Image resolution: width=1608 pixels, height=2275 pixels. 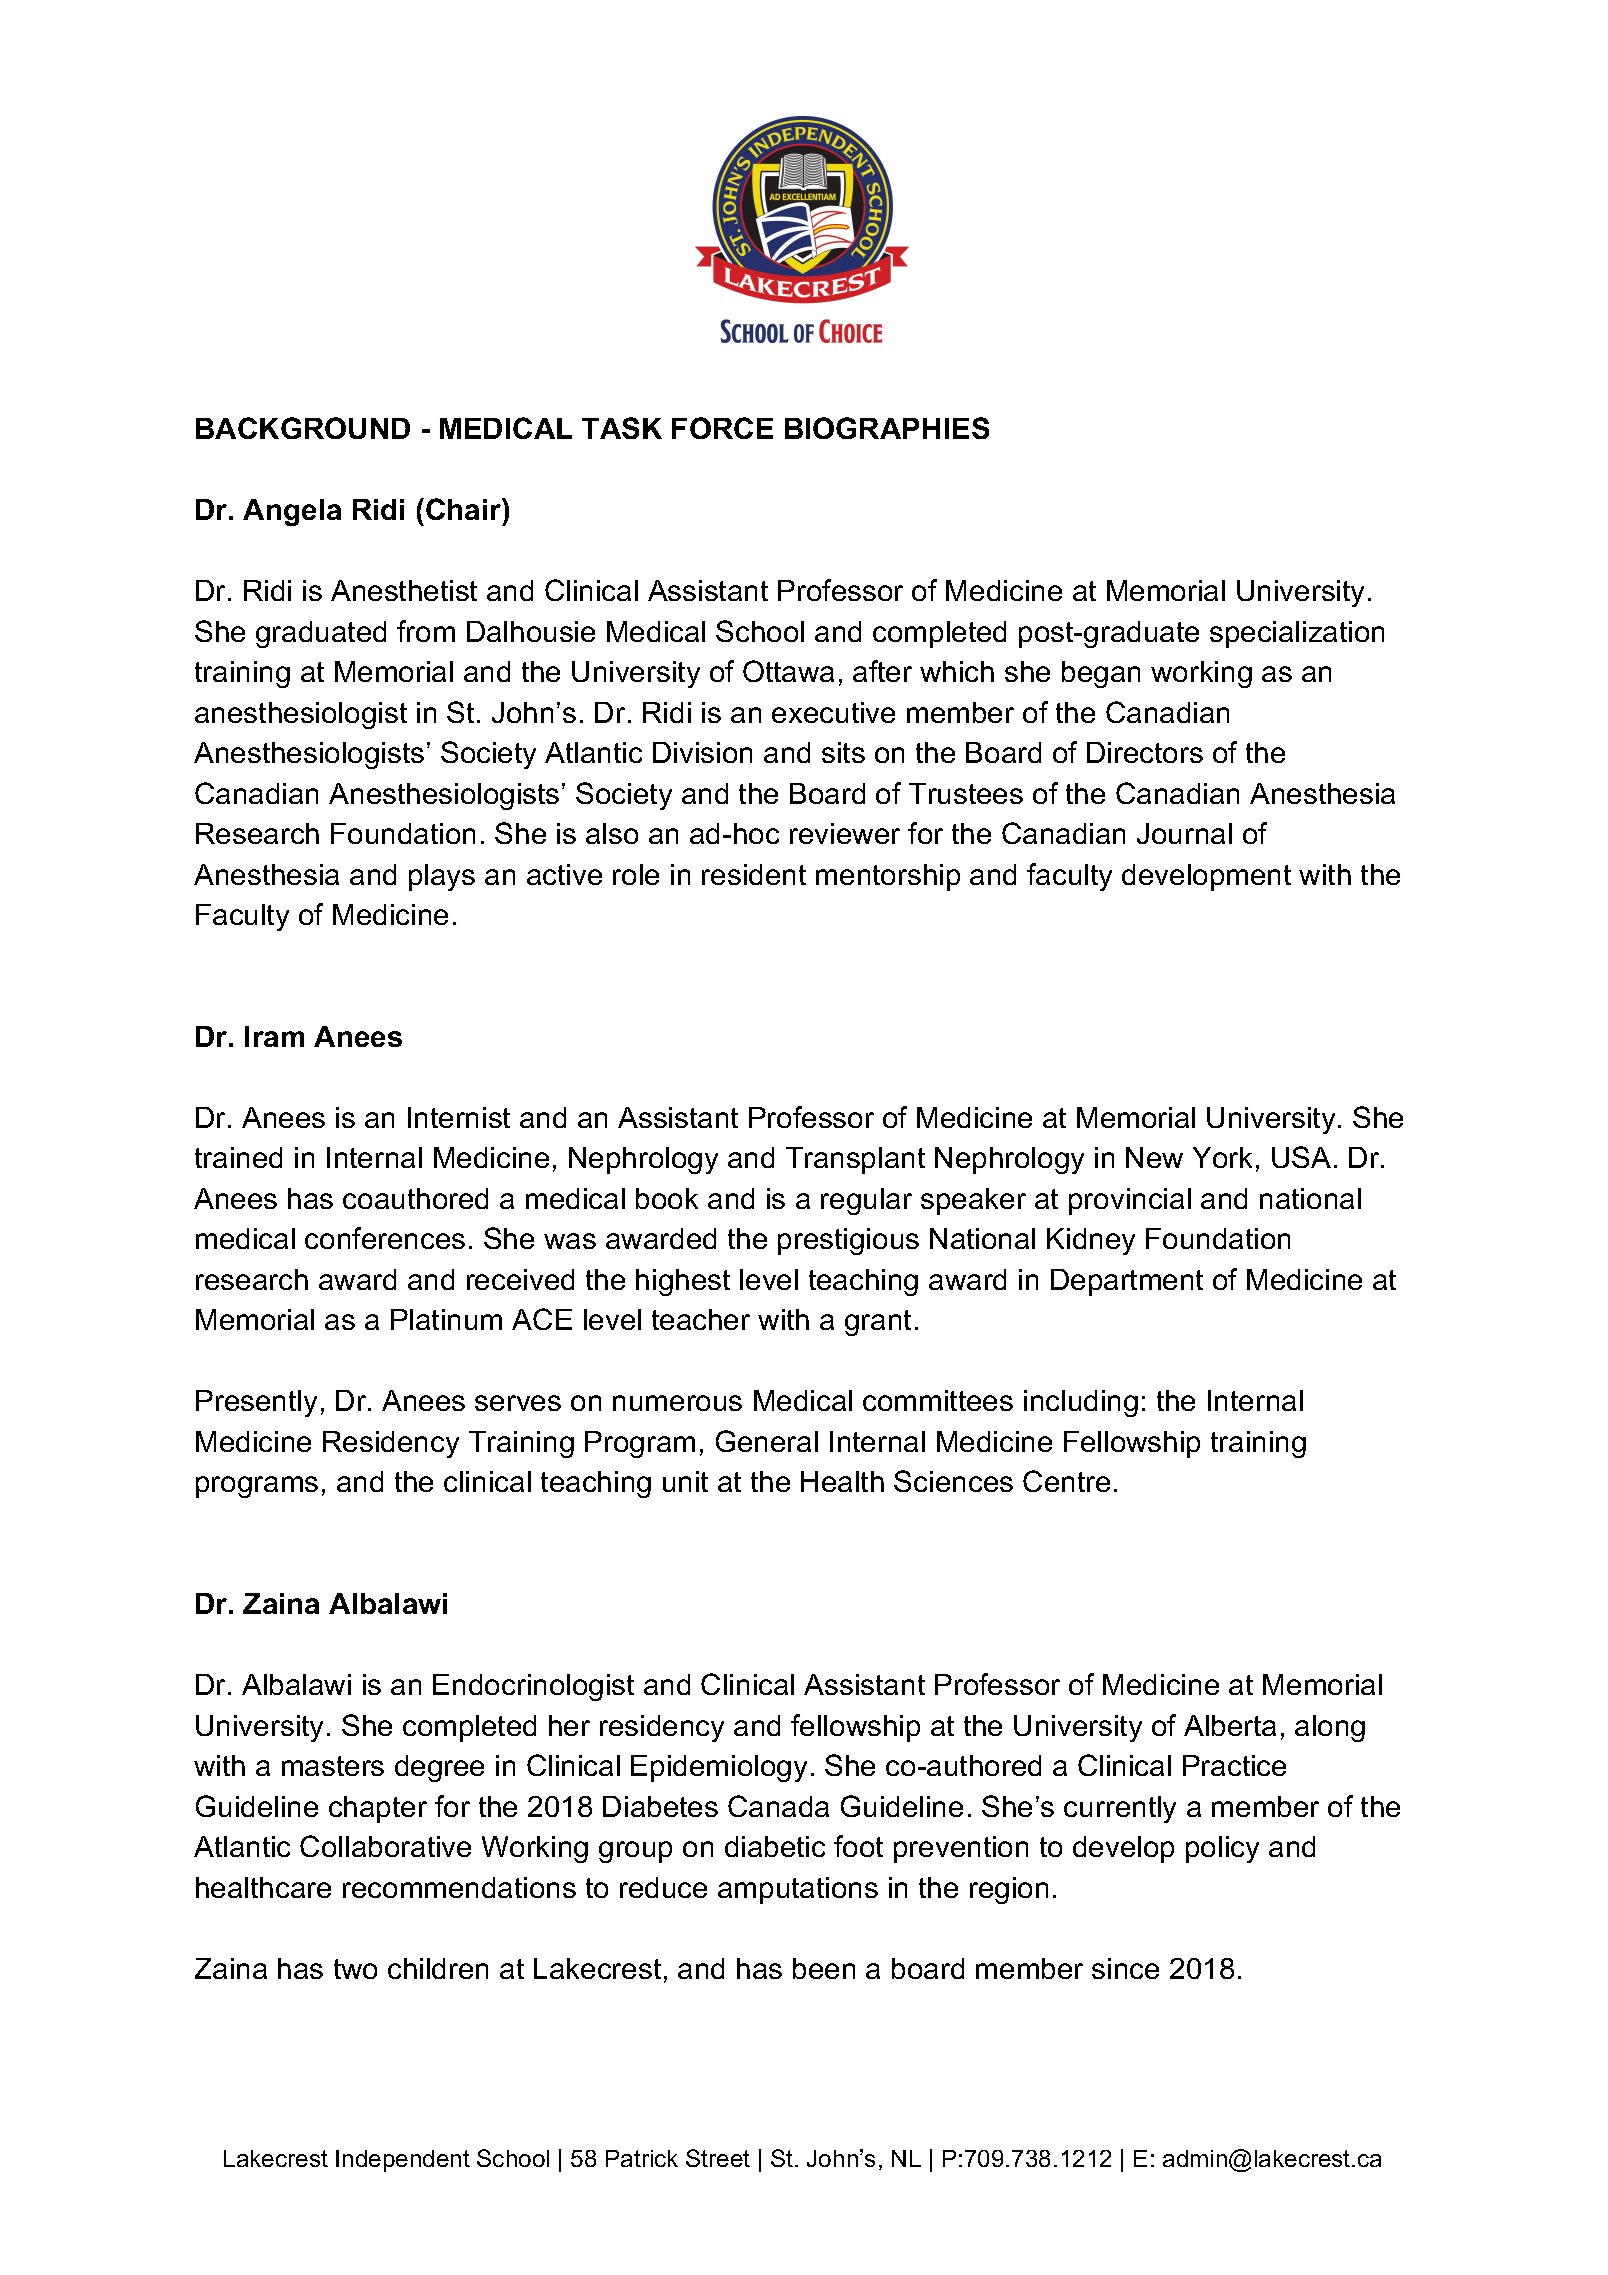 I want to click on Journal, so click(x=1184, y=833).
